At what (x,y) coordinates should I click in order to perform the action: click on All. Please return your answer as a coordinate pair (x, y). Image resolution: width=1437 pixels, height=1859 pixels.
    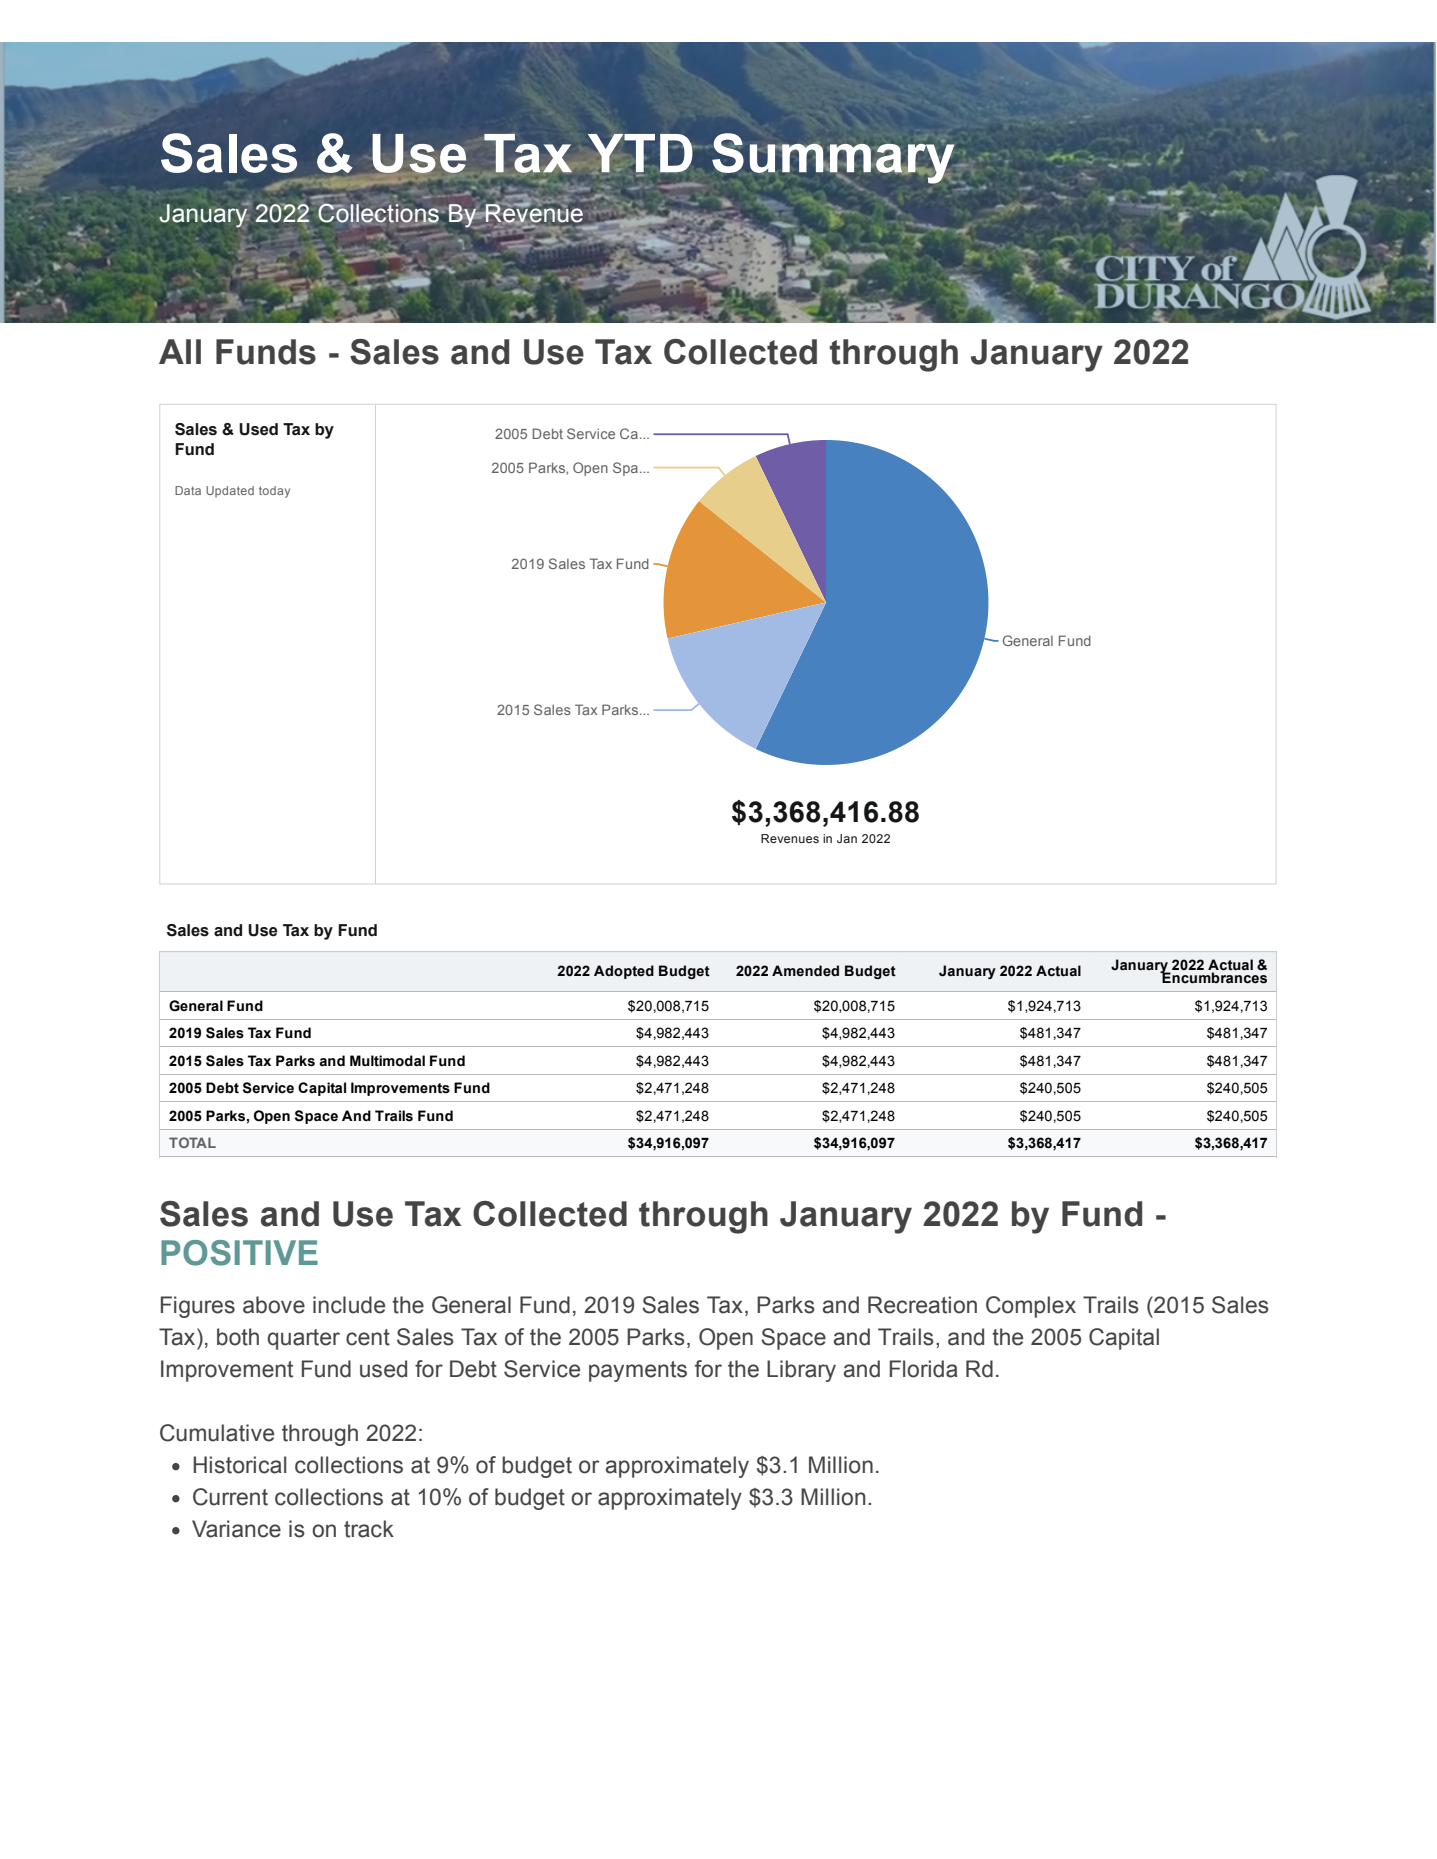
    Looking at the image, I should click on (180, 351).
